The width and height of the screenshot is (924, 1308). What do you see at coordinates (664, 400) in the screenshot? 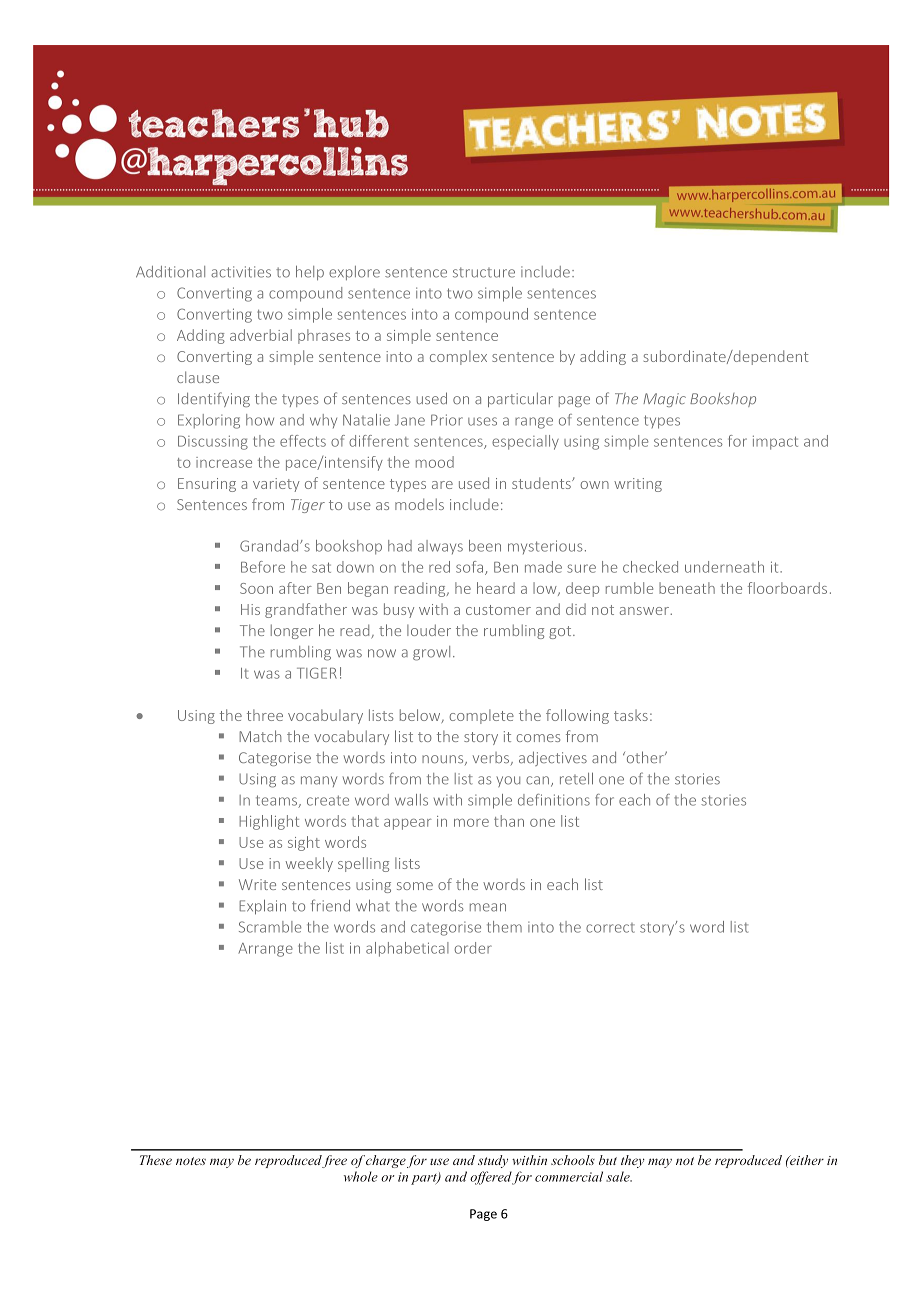
I see `Magic` at bounding box center [664, 400].
